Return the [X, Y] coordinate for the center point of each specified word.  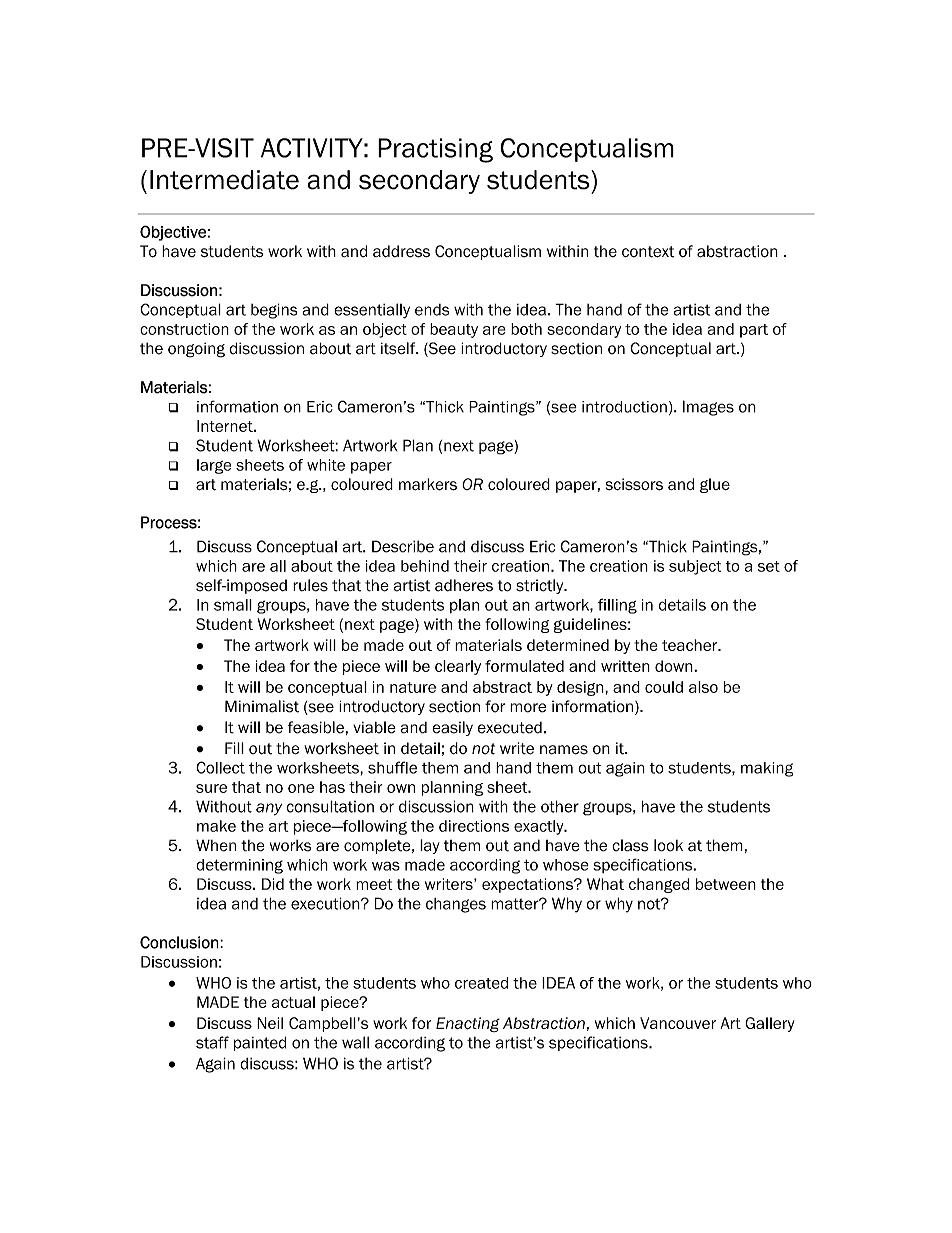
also [703, 687]
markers [428, 484]
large [214, 466]
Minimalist [262, 706]
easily [452, 728]
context [648, 252]
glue [715, 485]
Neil [270, 1023]
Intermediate [224, 180]
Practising [435, 150]
